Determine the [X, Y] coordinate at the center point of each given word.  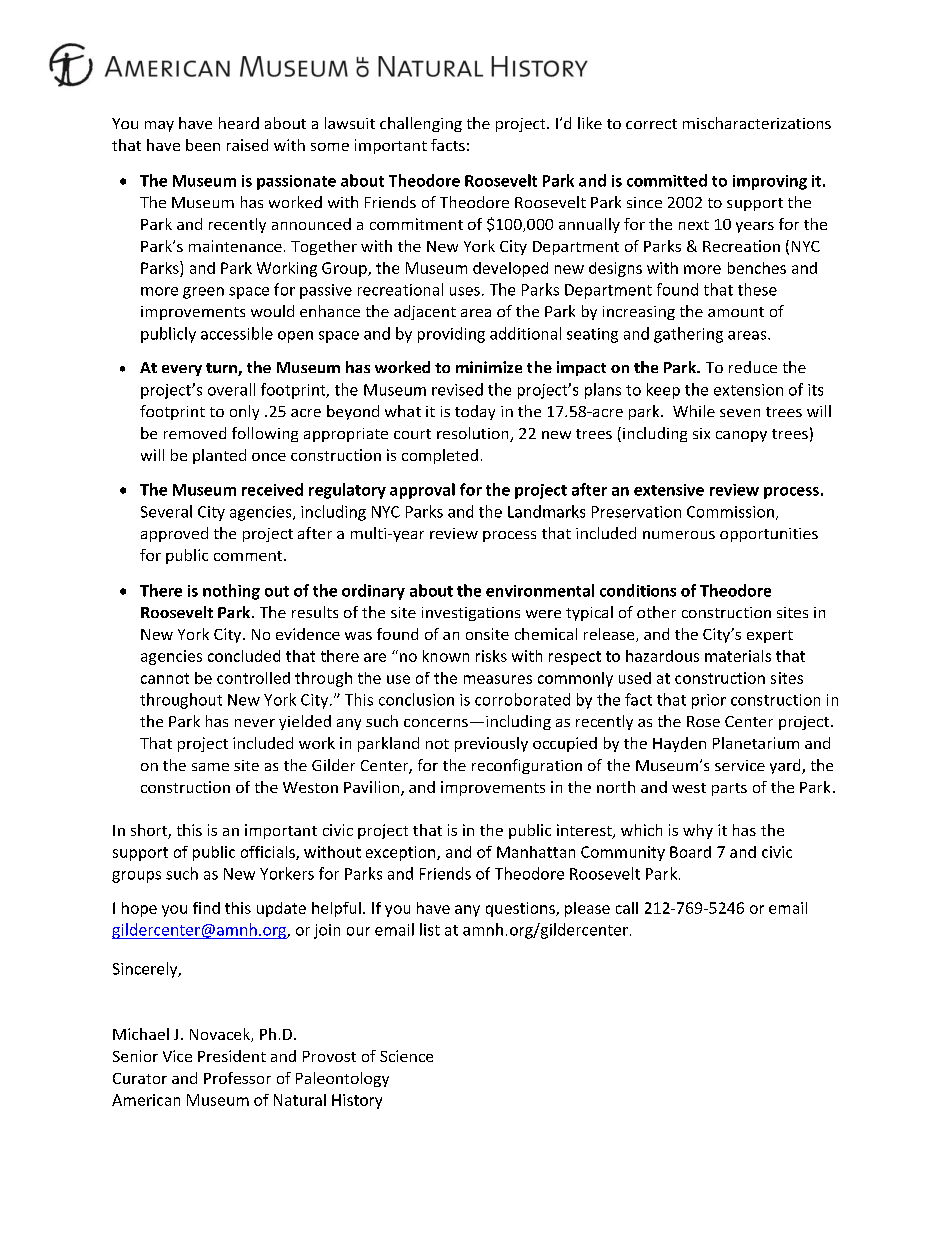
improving [770, 182]
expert [770, 636]
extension [748, 390]
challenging [421, 124]
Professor [237, 1078]
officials [269, 853]
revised [457, 389]
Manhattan [536, 852]
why [698, 831]
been [203, 145]
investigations [471, 614]
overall [231, 389]
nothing [231, 592]
